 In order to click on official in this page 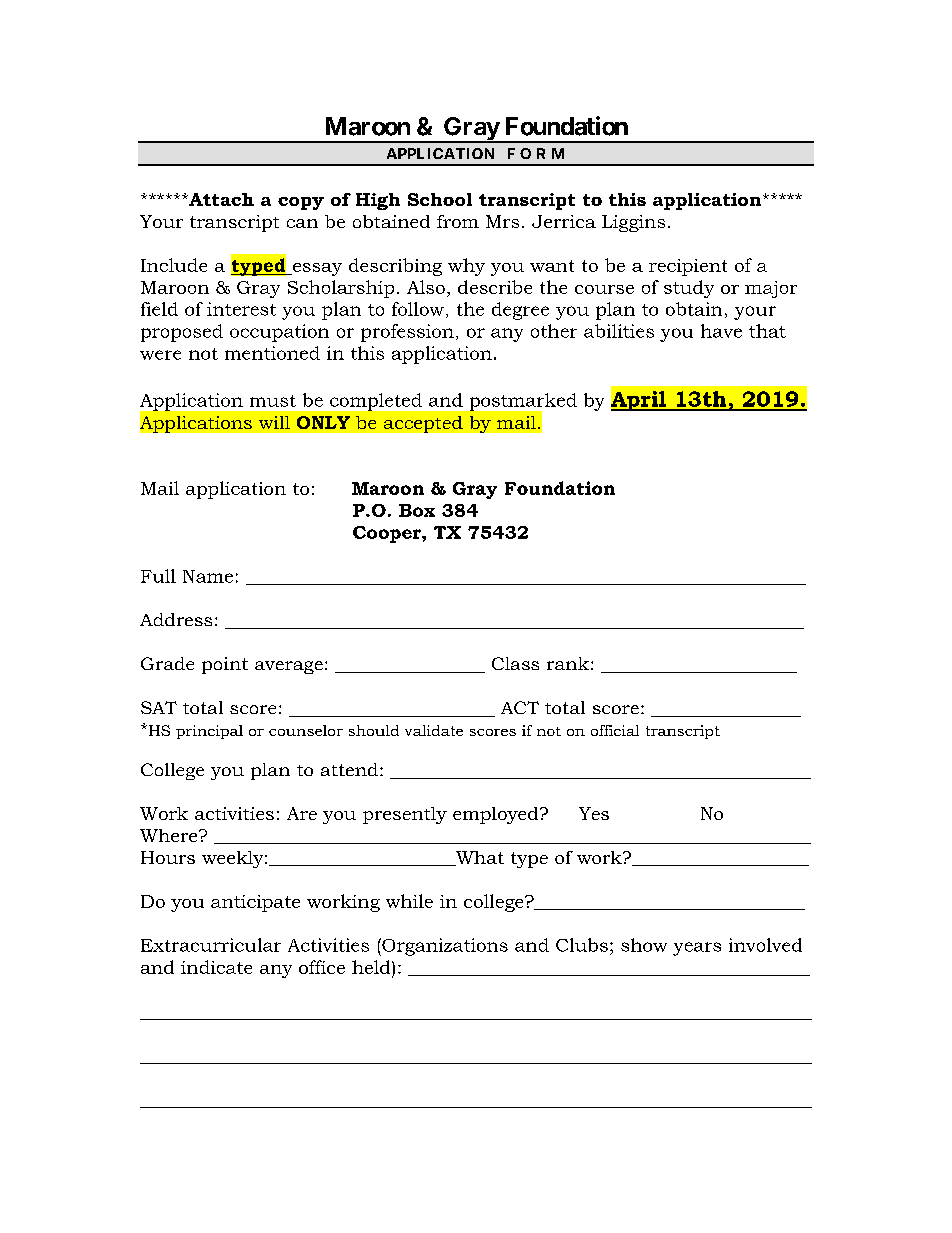, I will do `click(615, 730)`.
